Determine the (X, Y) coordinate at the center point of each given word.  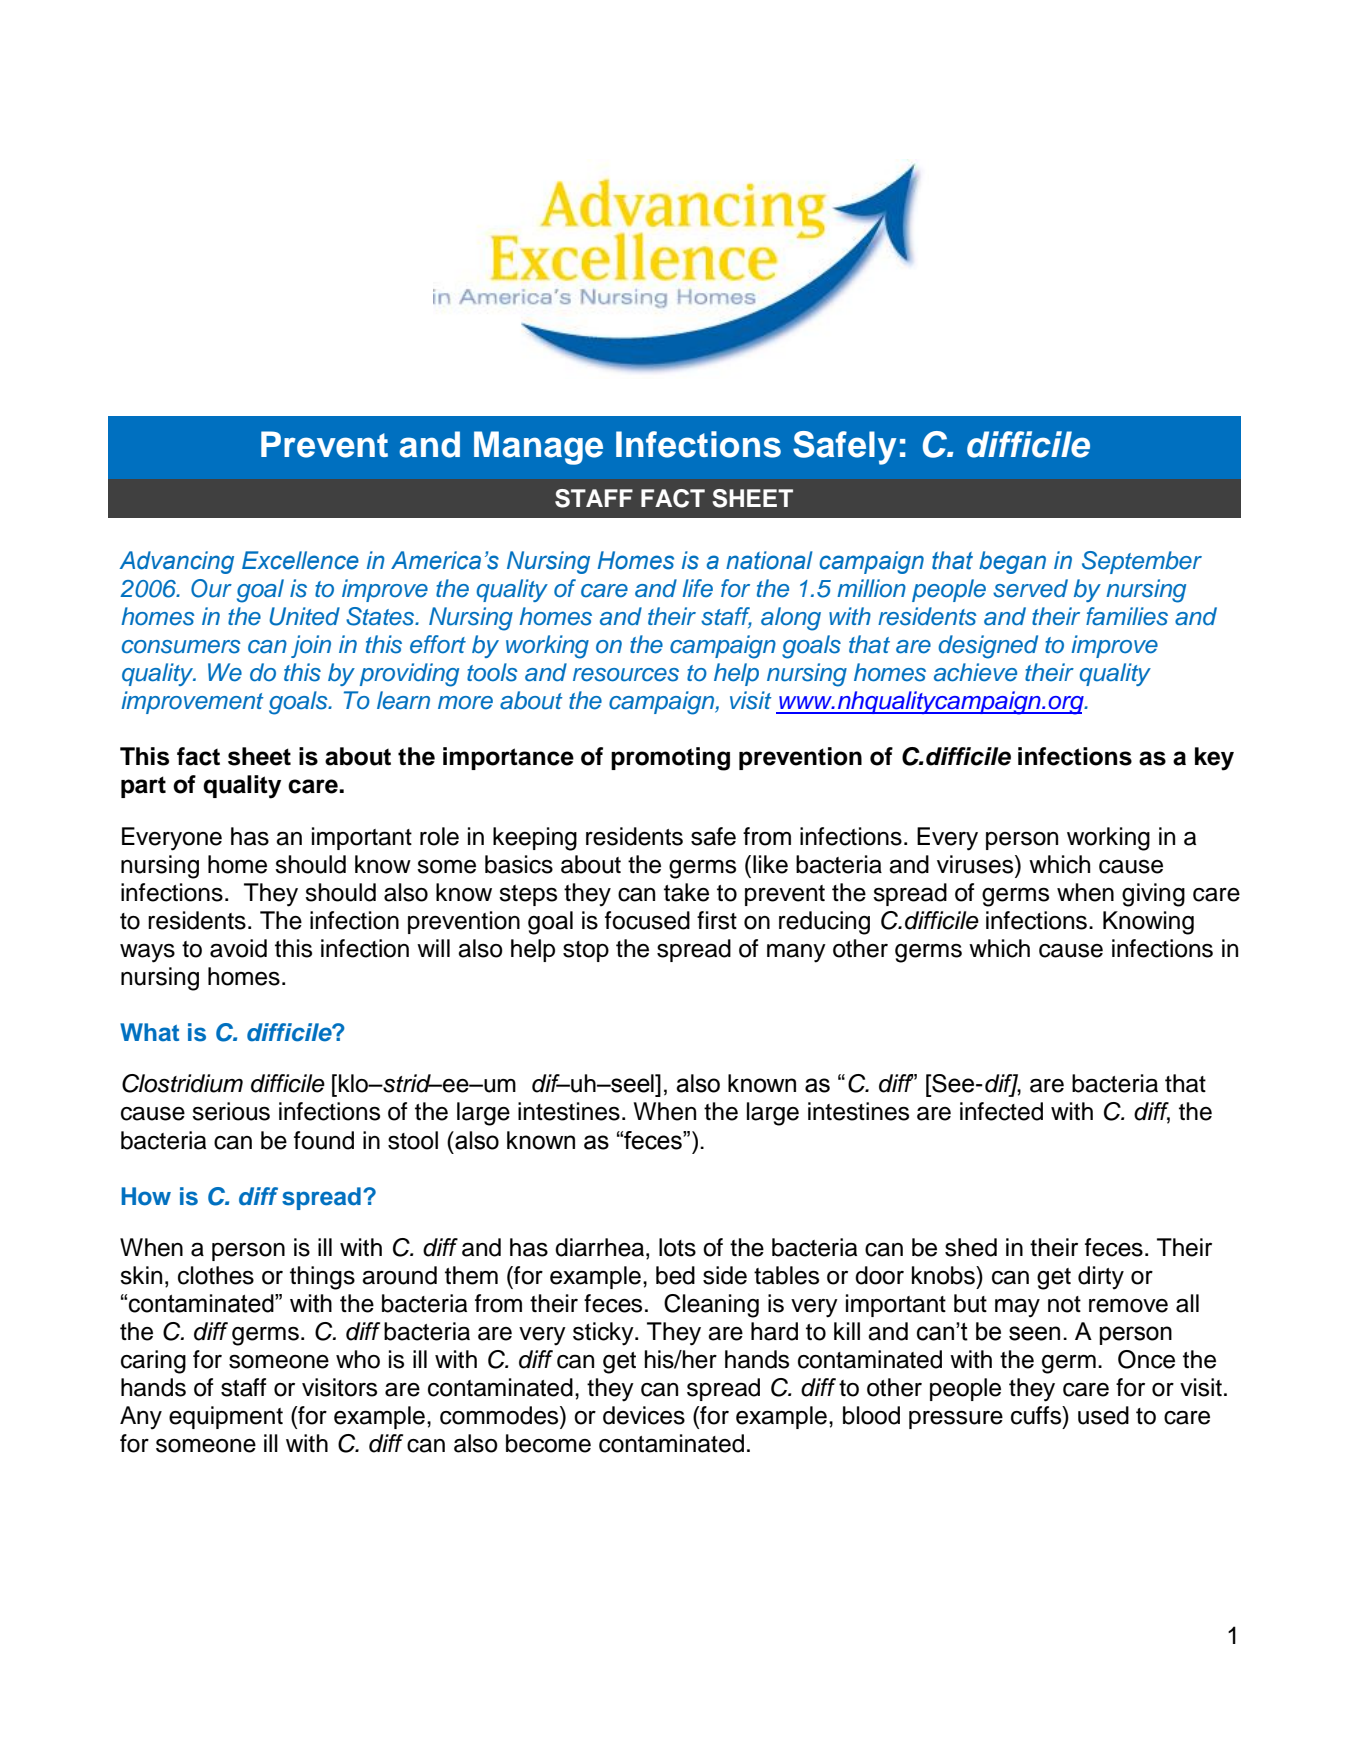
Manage (538, 448)
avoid (238, 948)
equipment (226, 1417)
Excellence (300, 560)
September (1142, 562)
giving (1153, 895)
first (717, 920)
